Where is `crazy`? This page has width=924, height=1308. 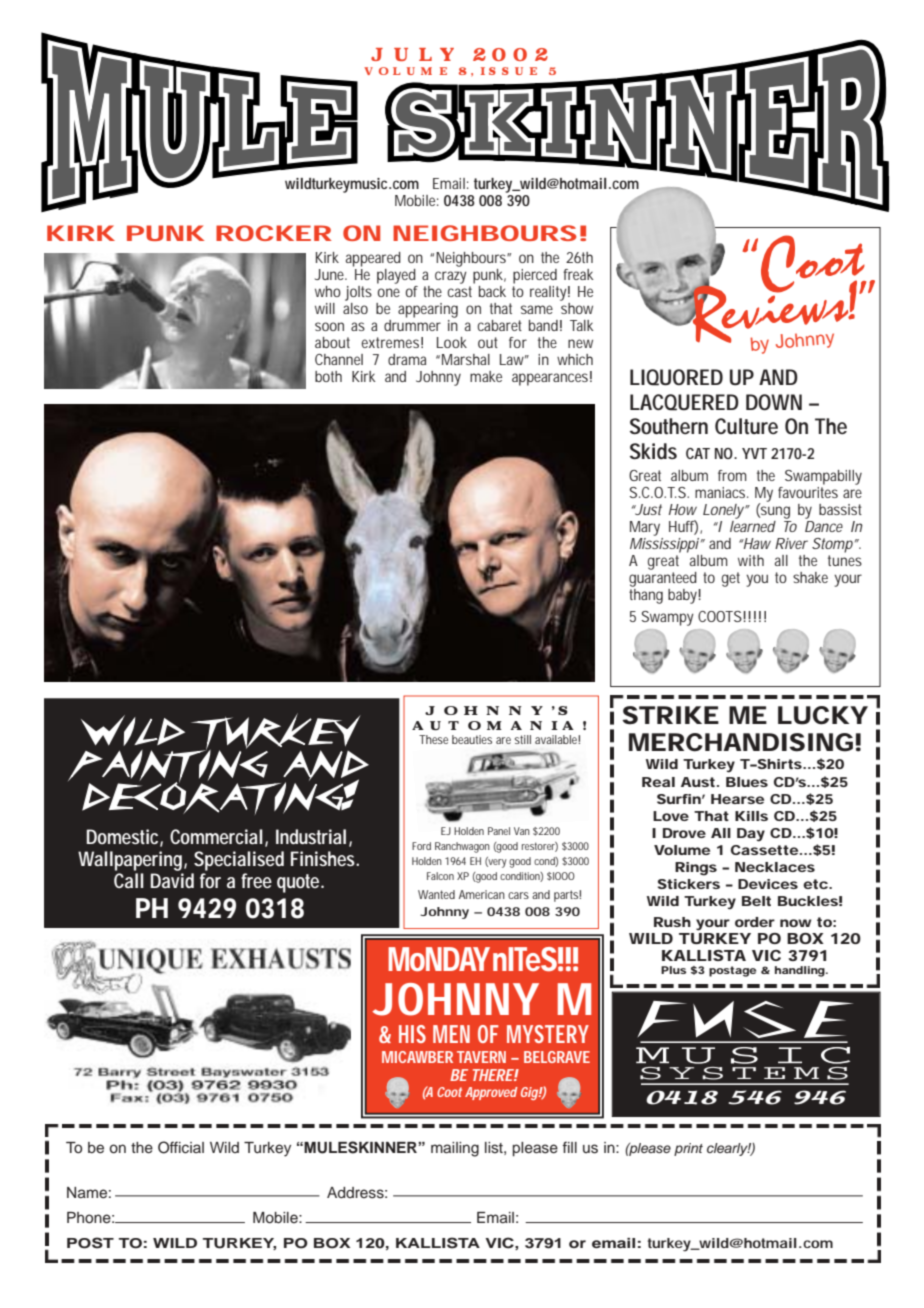 crazy is located at coordinates (451, 277).
